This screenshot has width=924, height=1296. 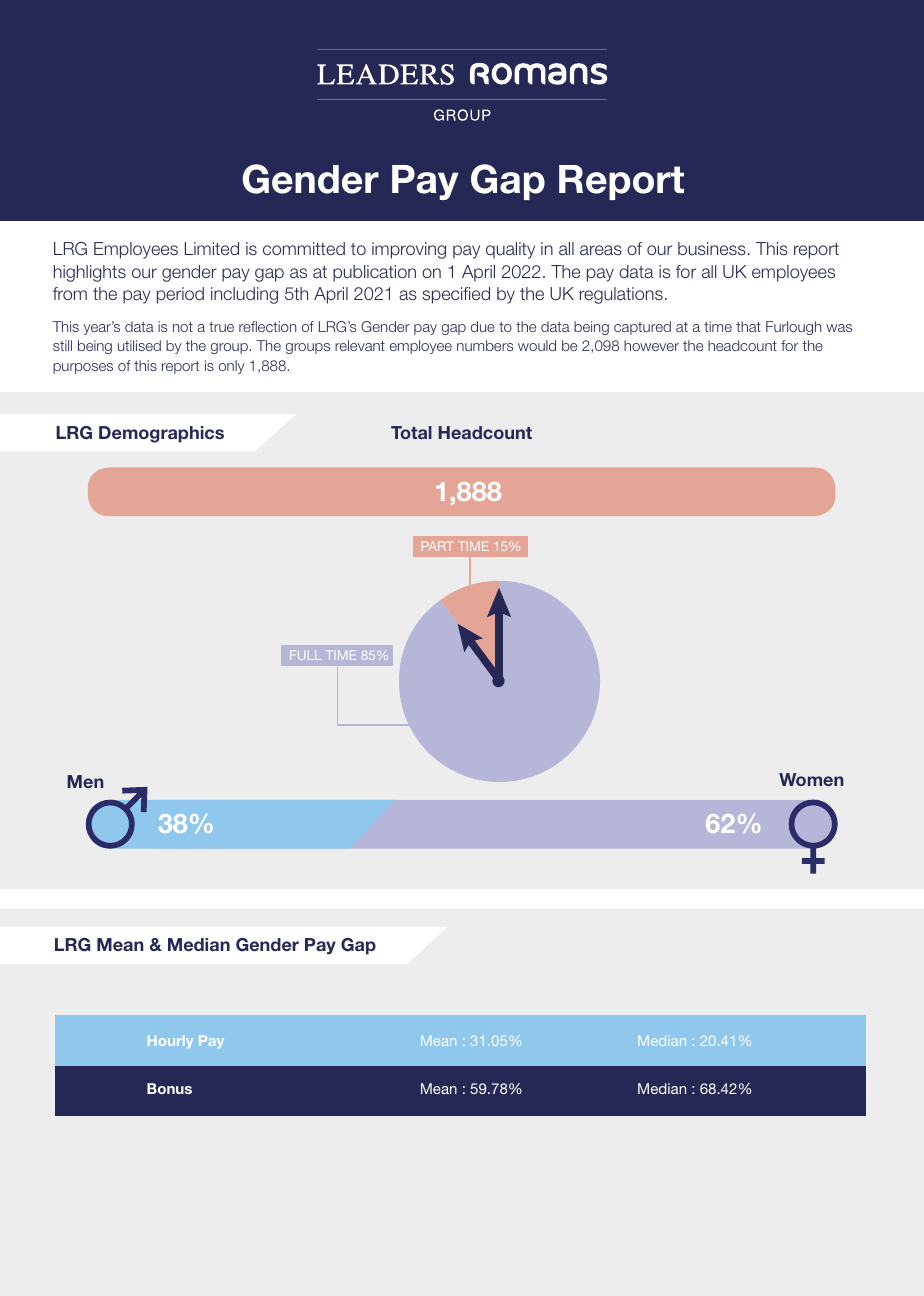 What do you see at coordinates (456, 295) in the screenshot?
I see `specified` at bounding box center [456, 295].
